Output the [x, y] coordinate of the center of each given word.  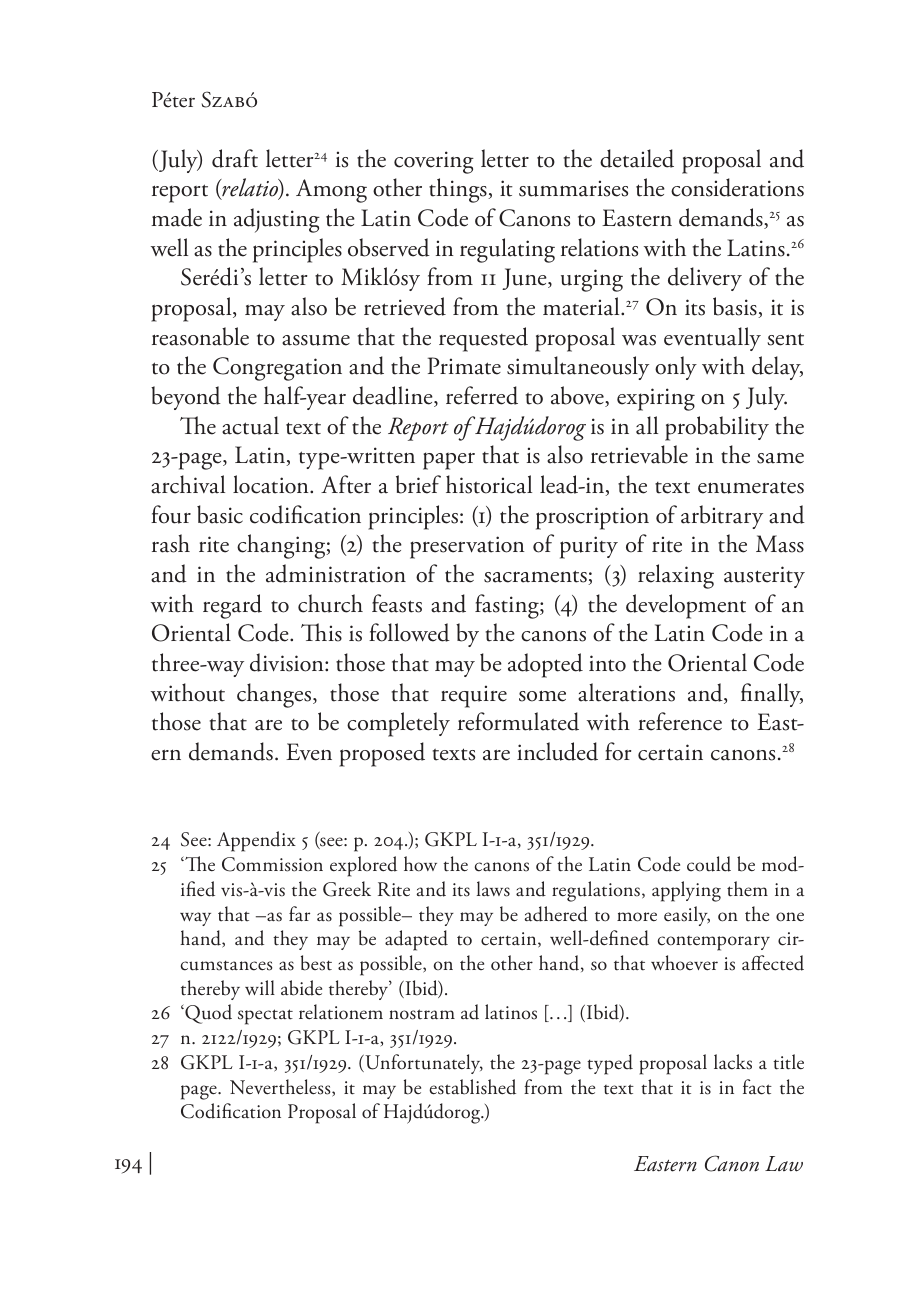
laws [493, 889]
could [709, 864]
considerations [737, 187]
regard [232, 606]
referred [482, 395]
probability [717, 428]
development [686, 606]
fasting [508, 606]
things [459, 190]
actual [250, 425]
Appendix [256, 841]
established [472, 1087]
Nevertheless [281, 1088]
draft [235, 158]
